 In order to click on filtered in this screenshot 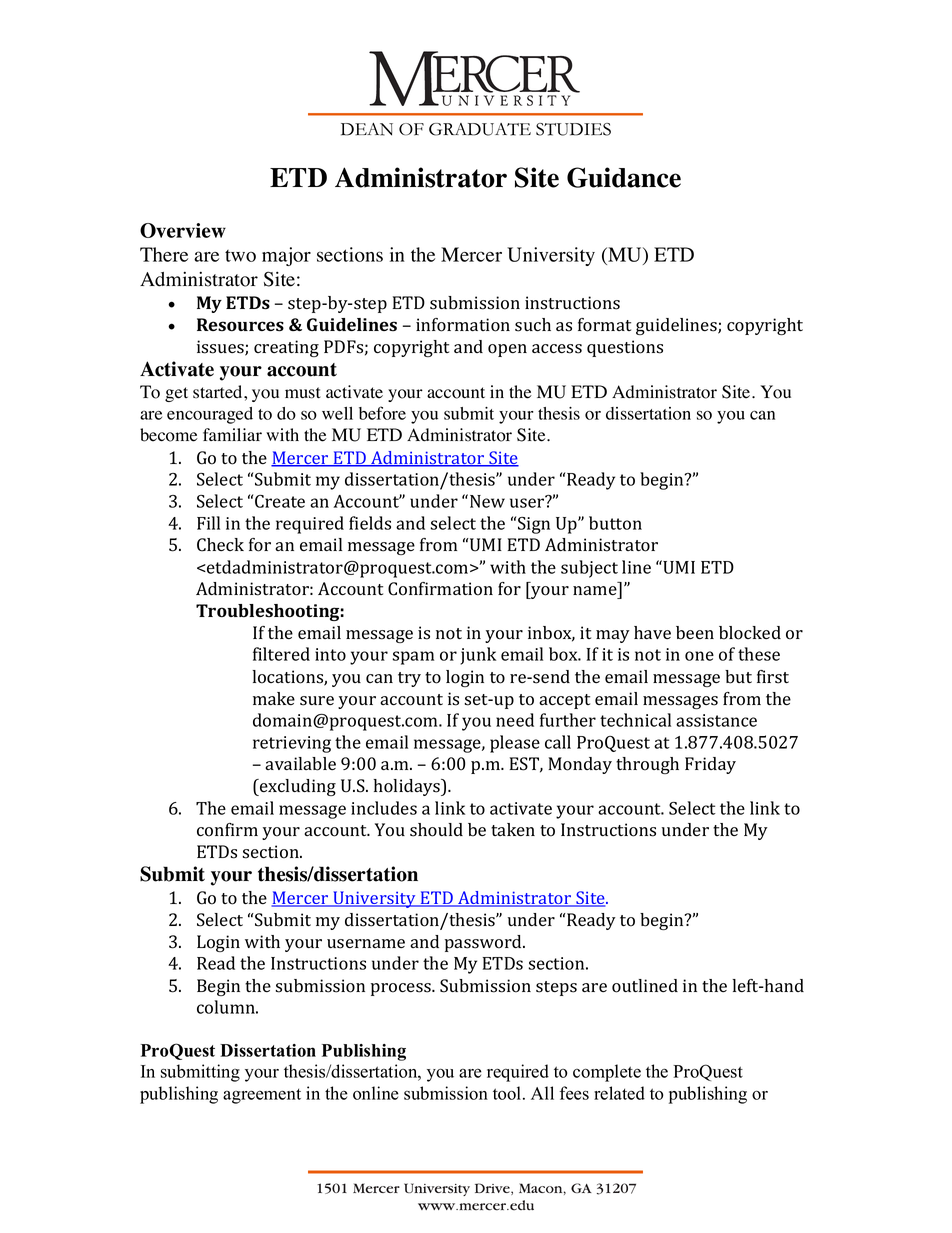, I will do `click(281, 654)`.
